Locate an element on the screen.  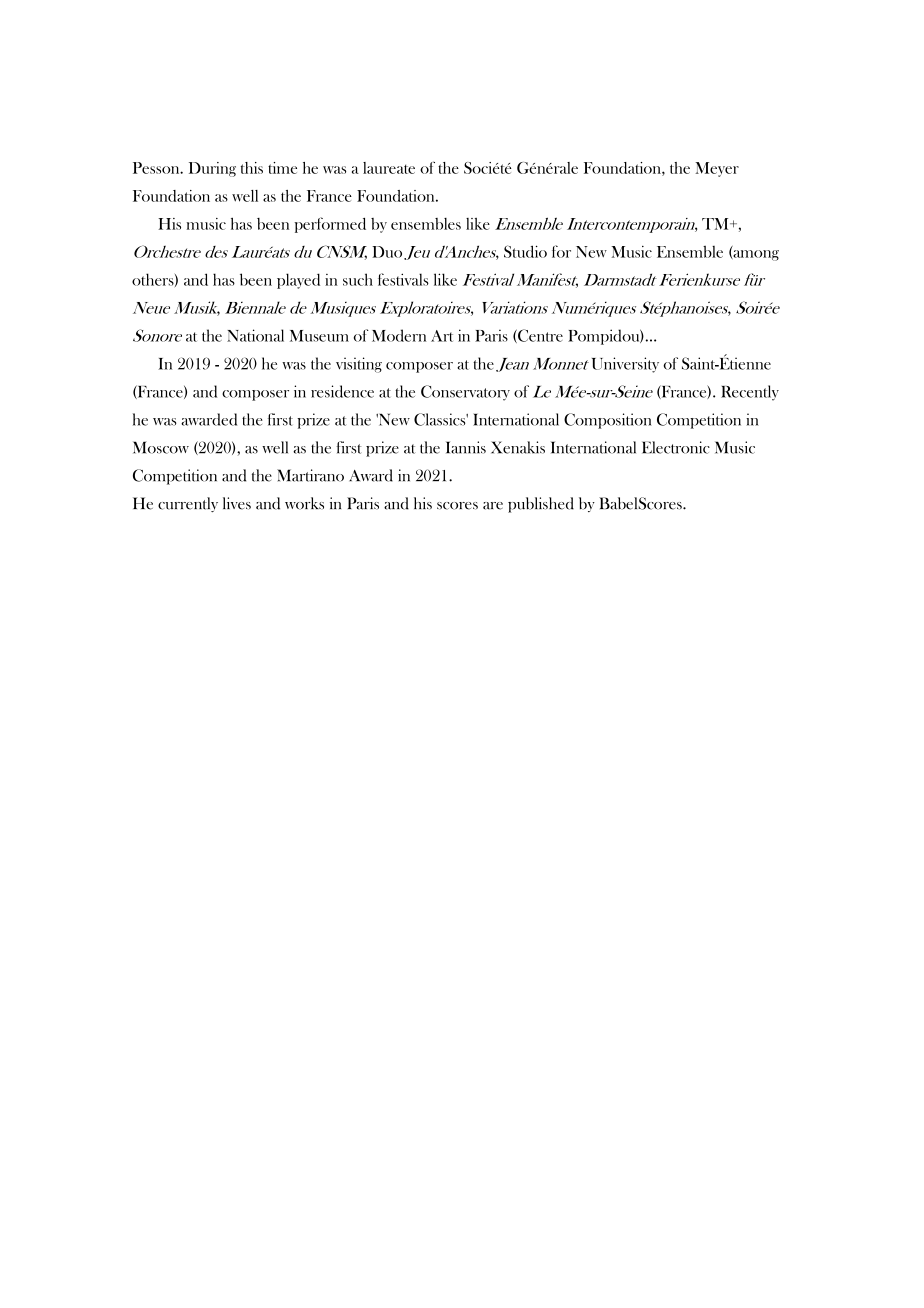
Studio is located at coordinates (525, 251).
